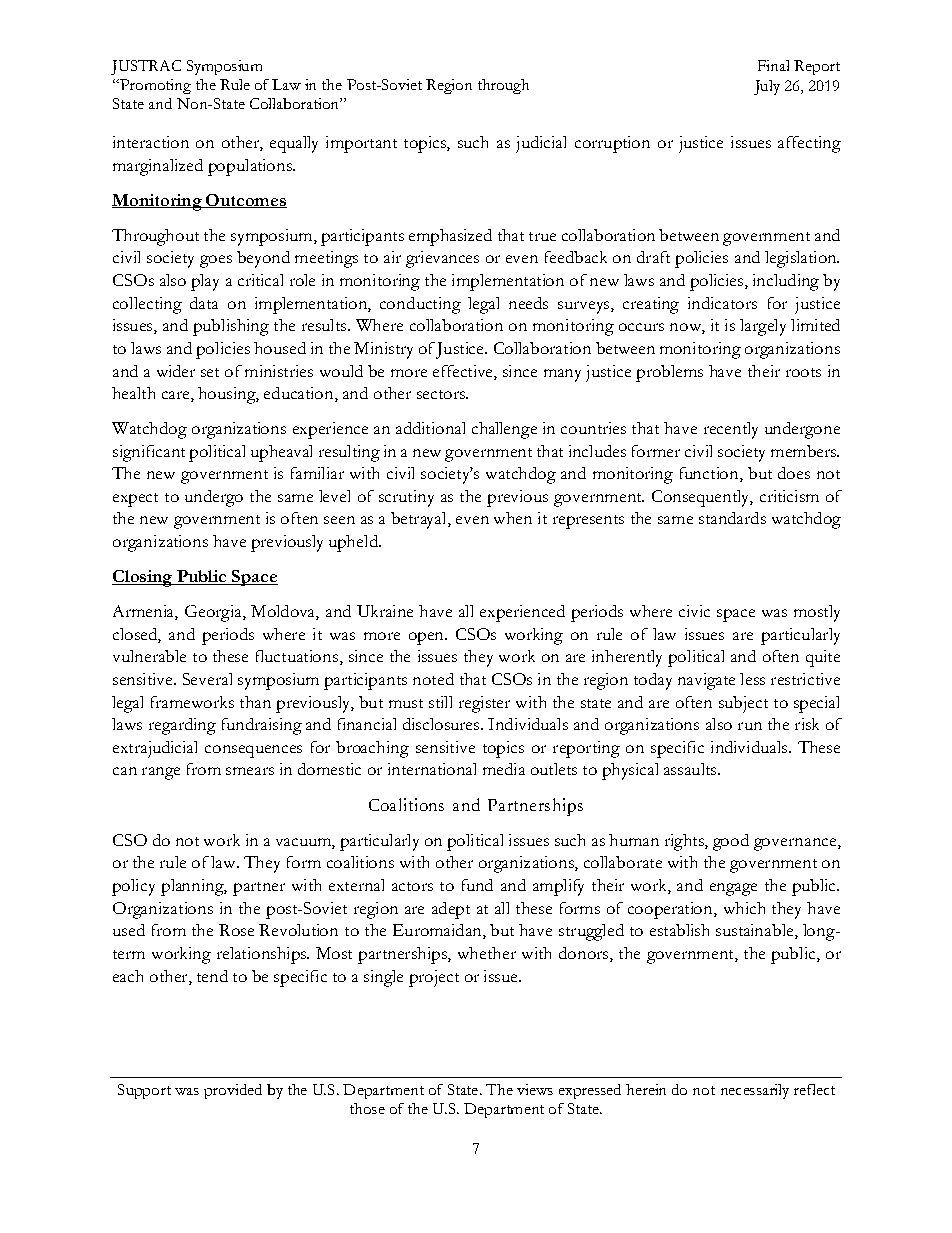 This screenshot has width=952, height=1233. Describe the element at coordinates (694, 611) in the screenshot. I see `civic` at that location.
